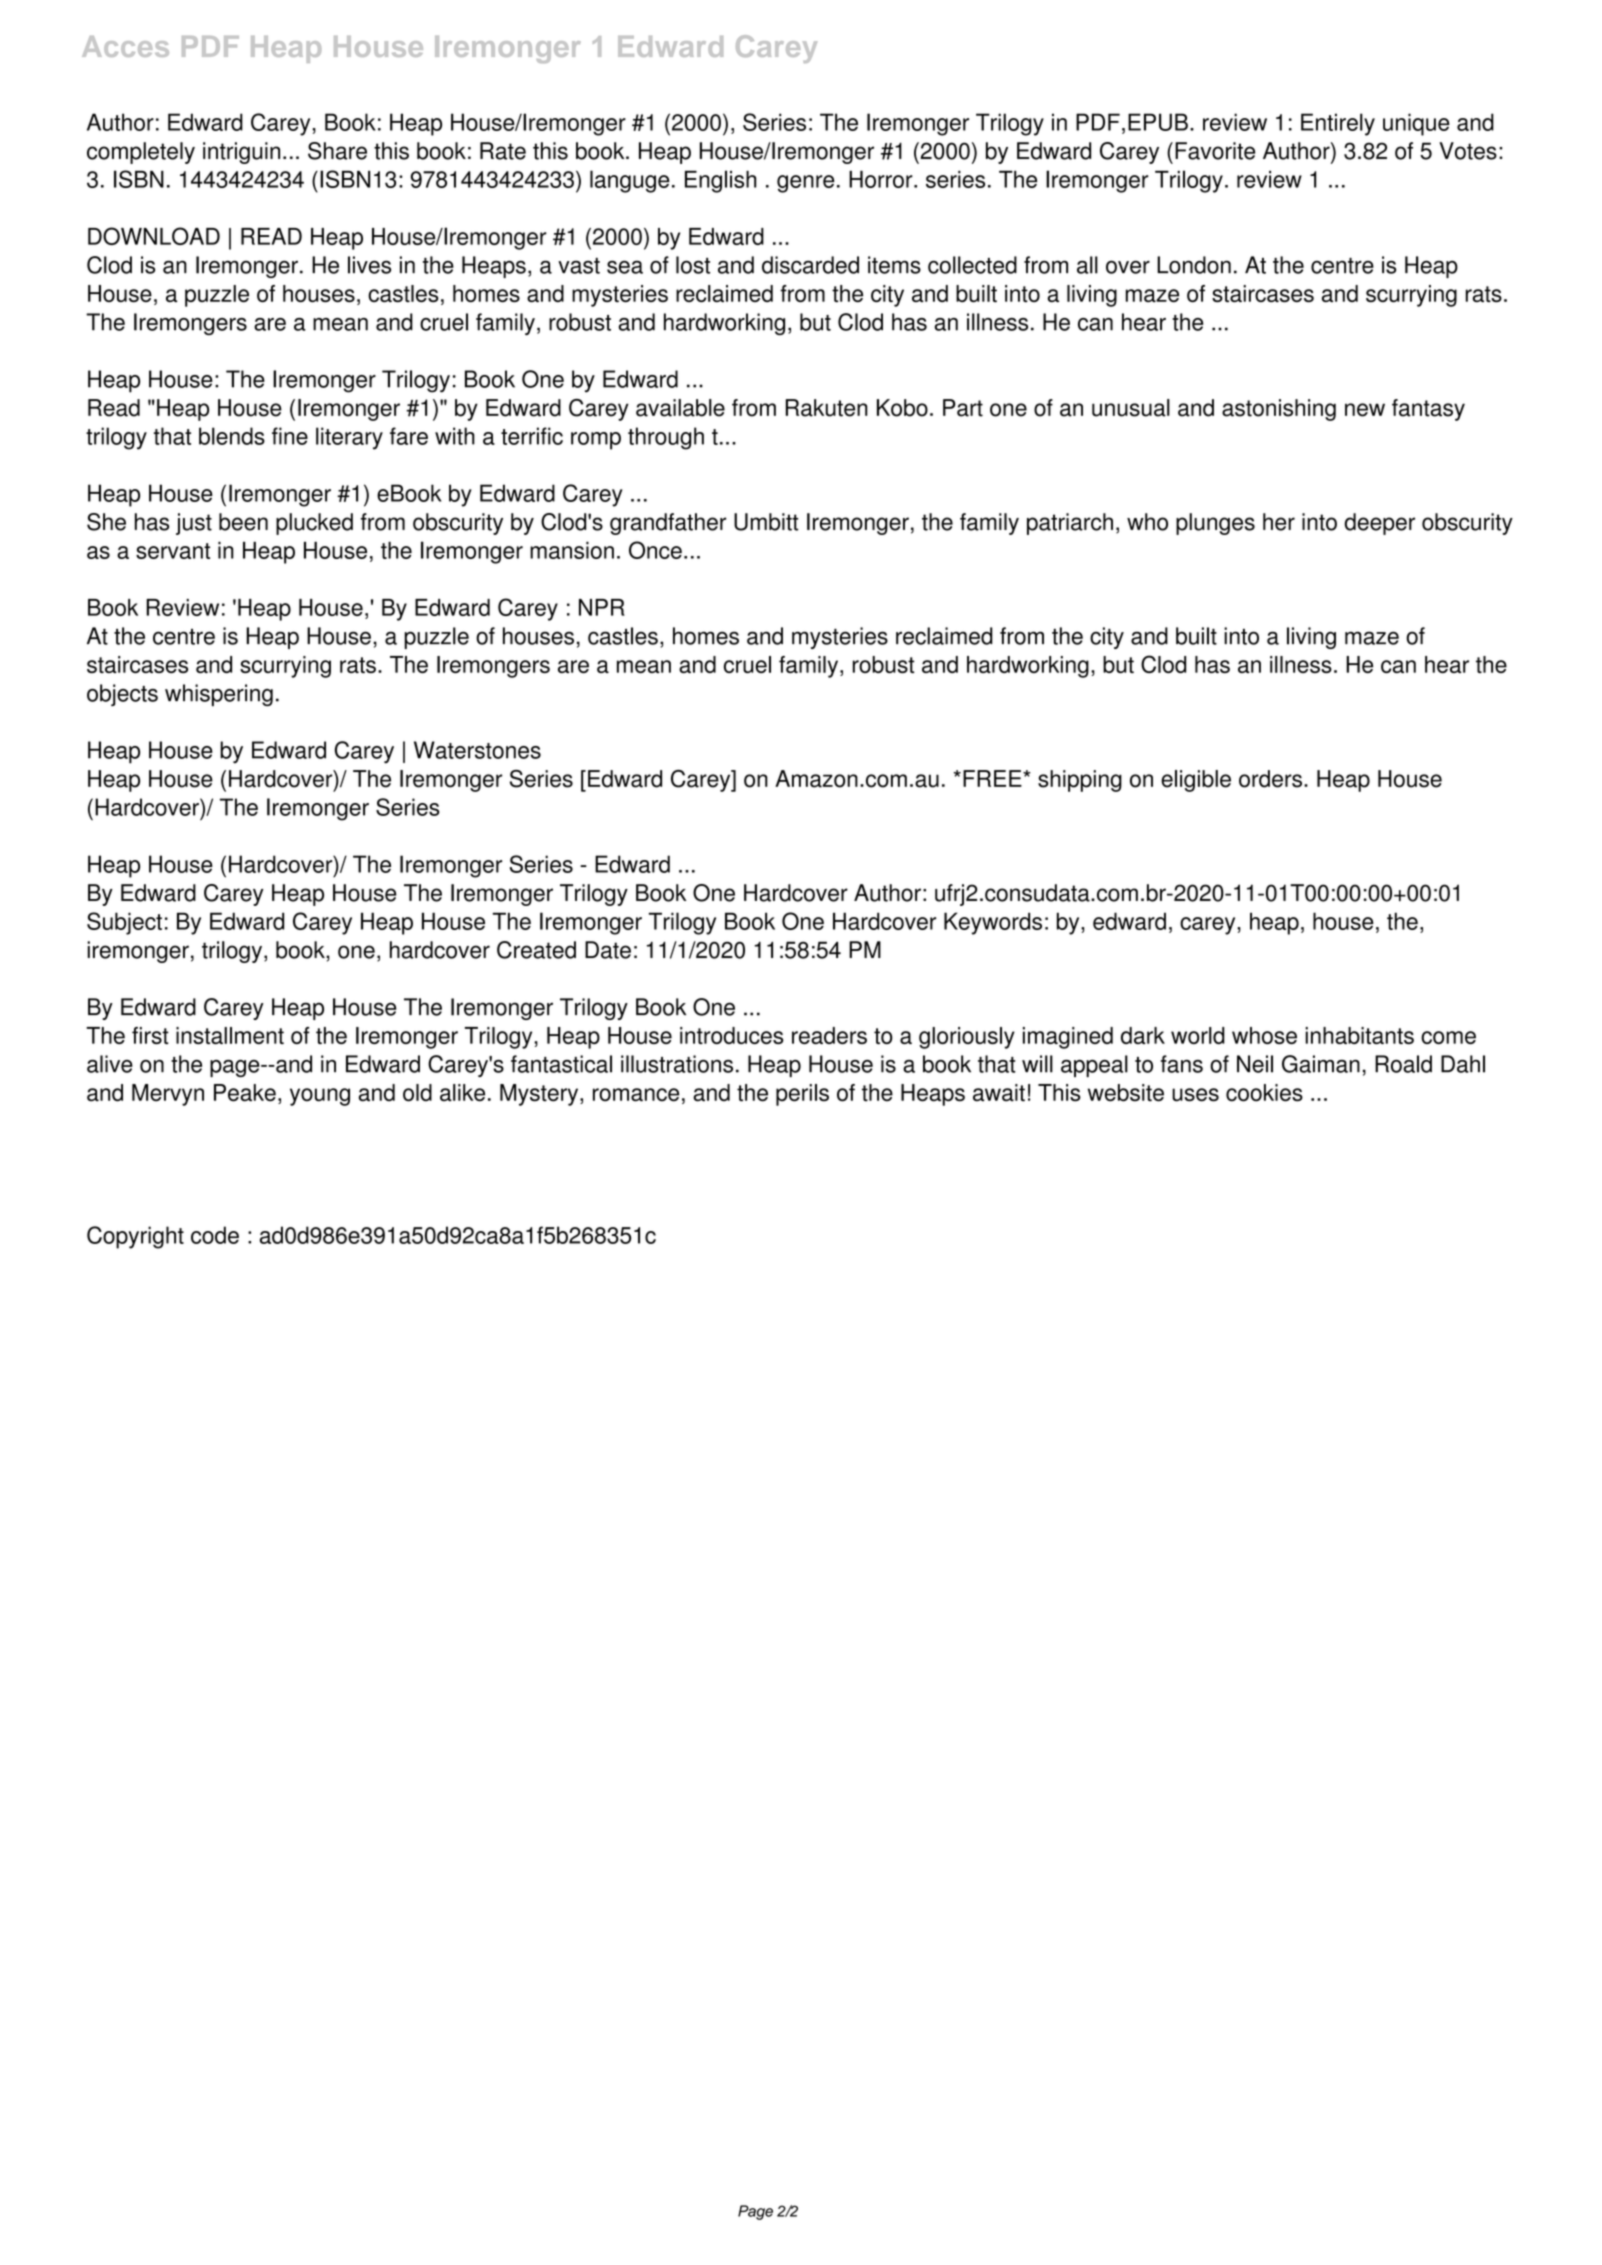 This document has height=2265, width=1602. Describe the element at coordinates (1264, 1093) in the document. I see `cookies` at that location.
